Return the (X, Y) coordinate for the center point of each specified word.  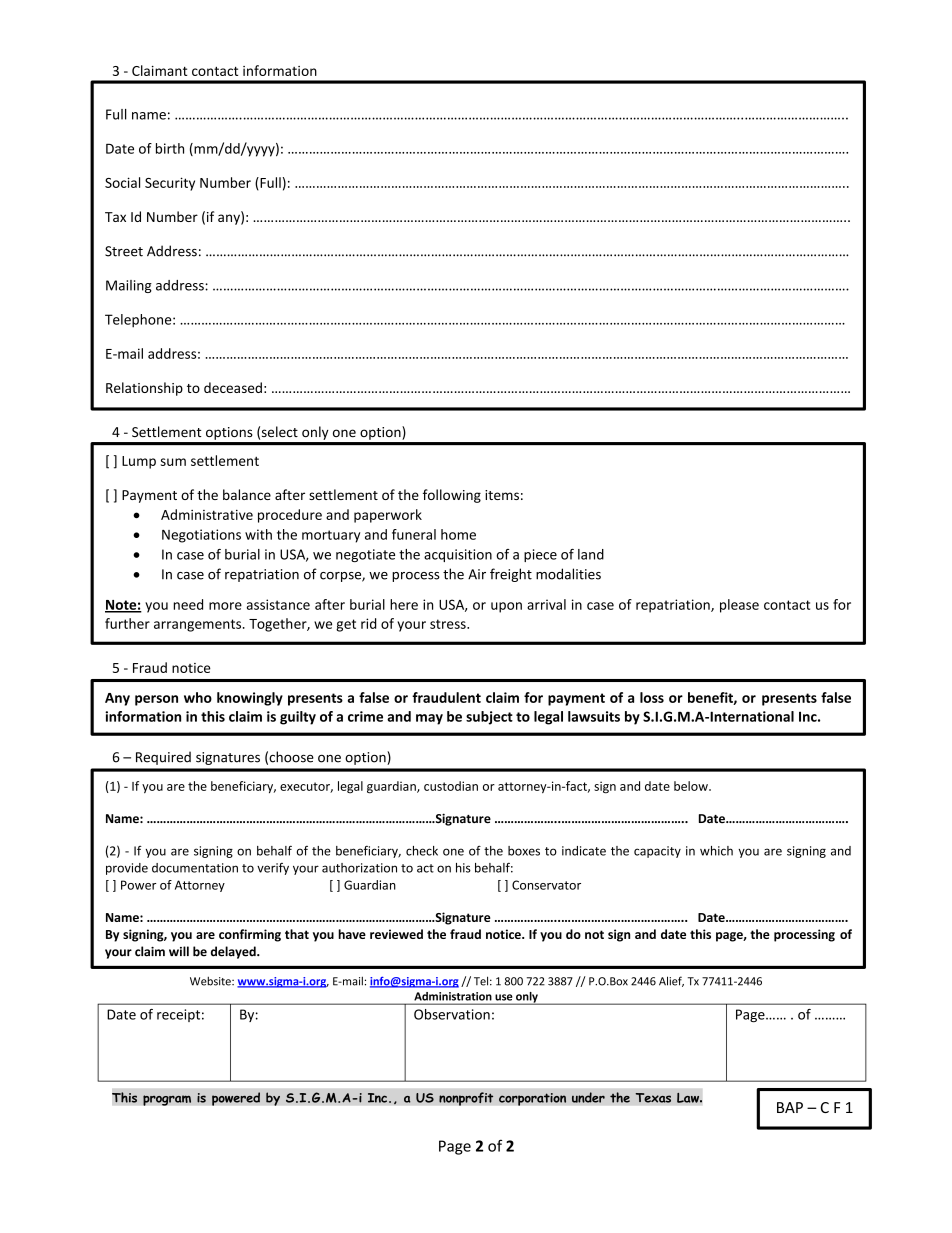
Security (170, 184)
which (716, 851)
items (502, 495)
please (739, 606)
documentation (195, 868)
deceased (233, 387)
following (452, 496)
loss (652, 697)
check (422, 851)
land (591, 554)
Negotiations (201, 536)
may (429, 719)
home (458, 534)
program (167, 1100)
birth (170, 148)
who (198, 697)
